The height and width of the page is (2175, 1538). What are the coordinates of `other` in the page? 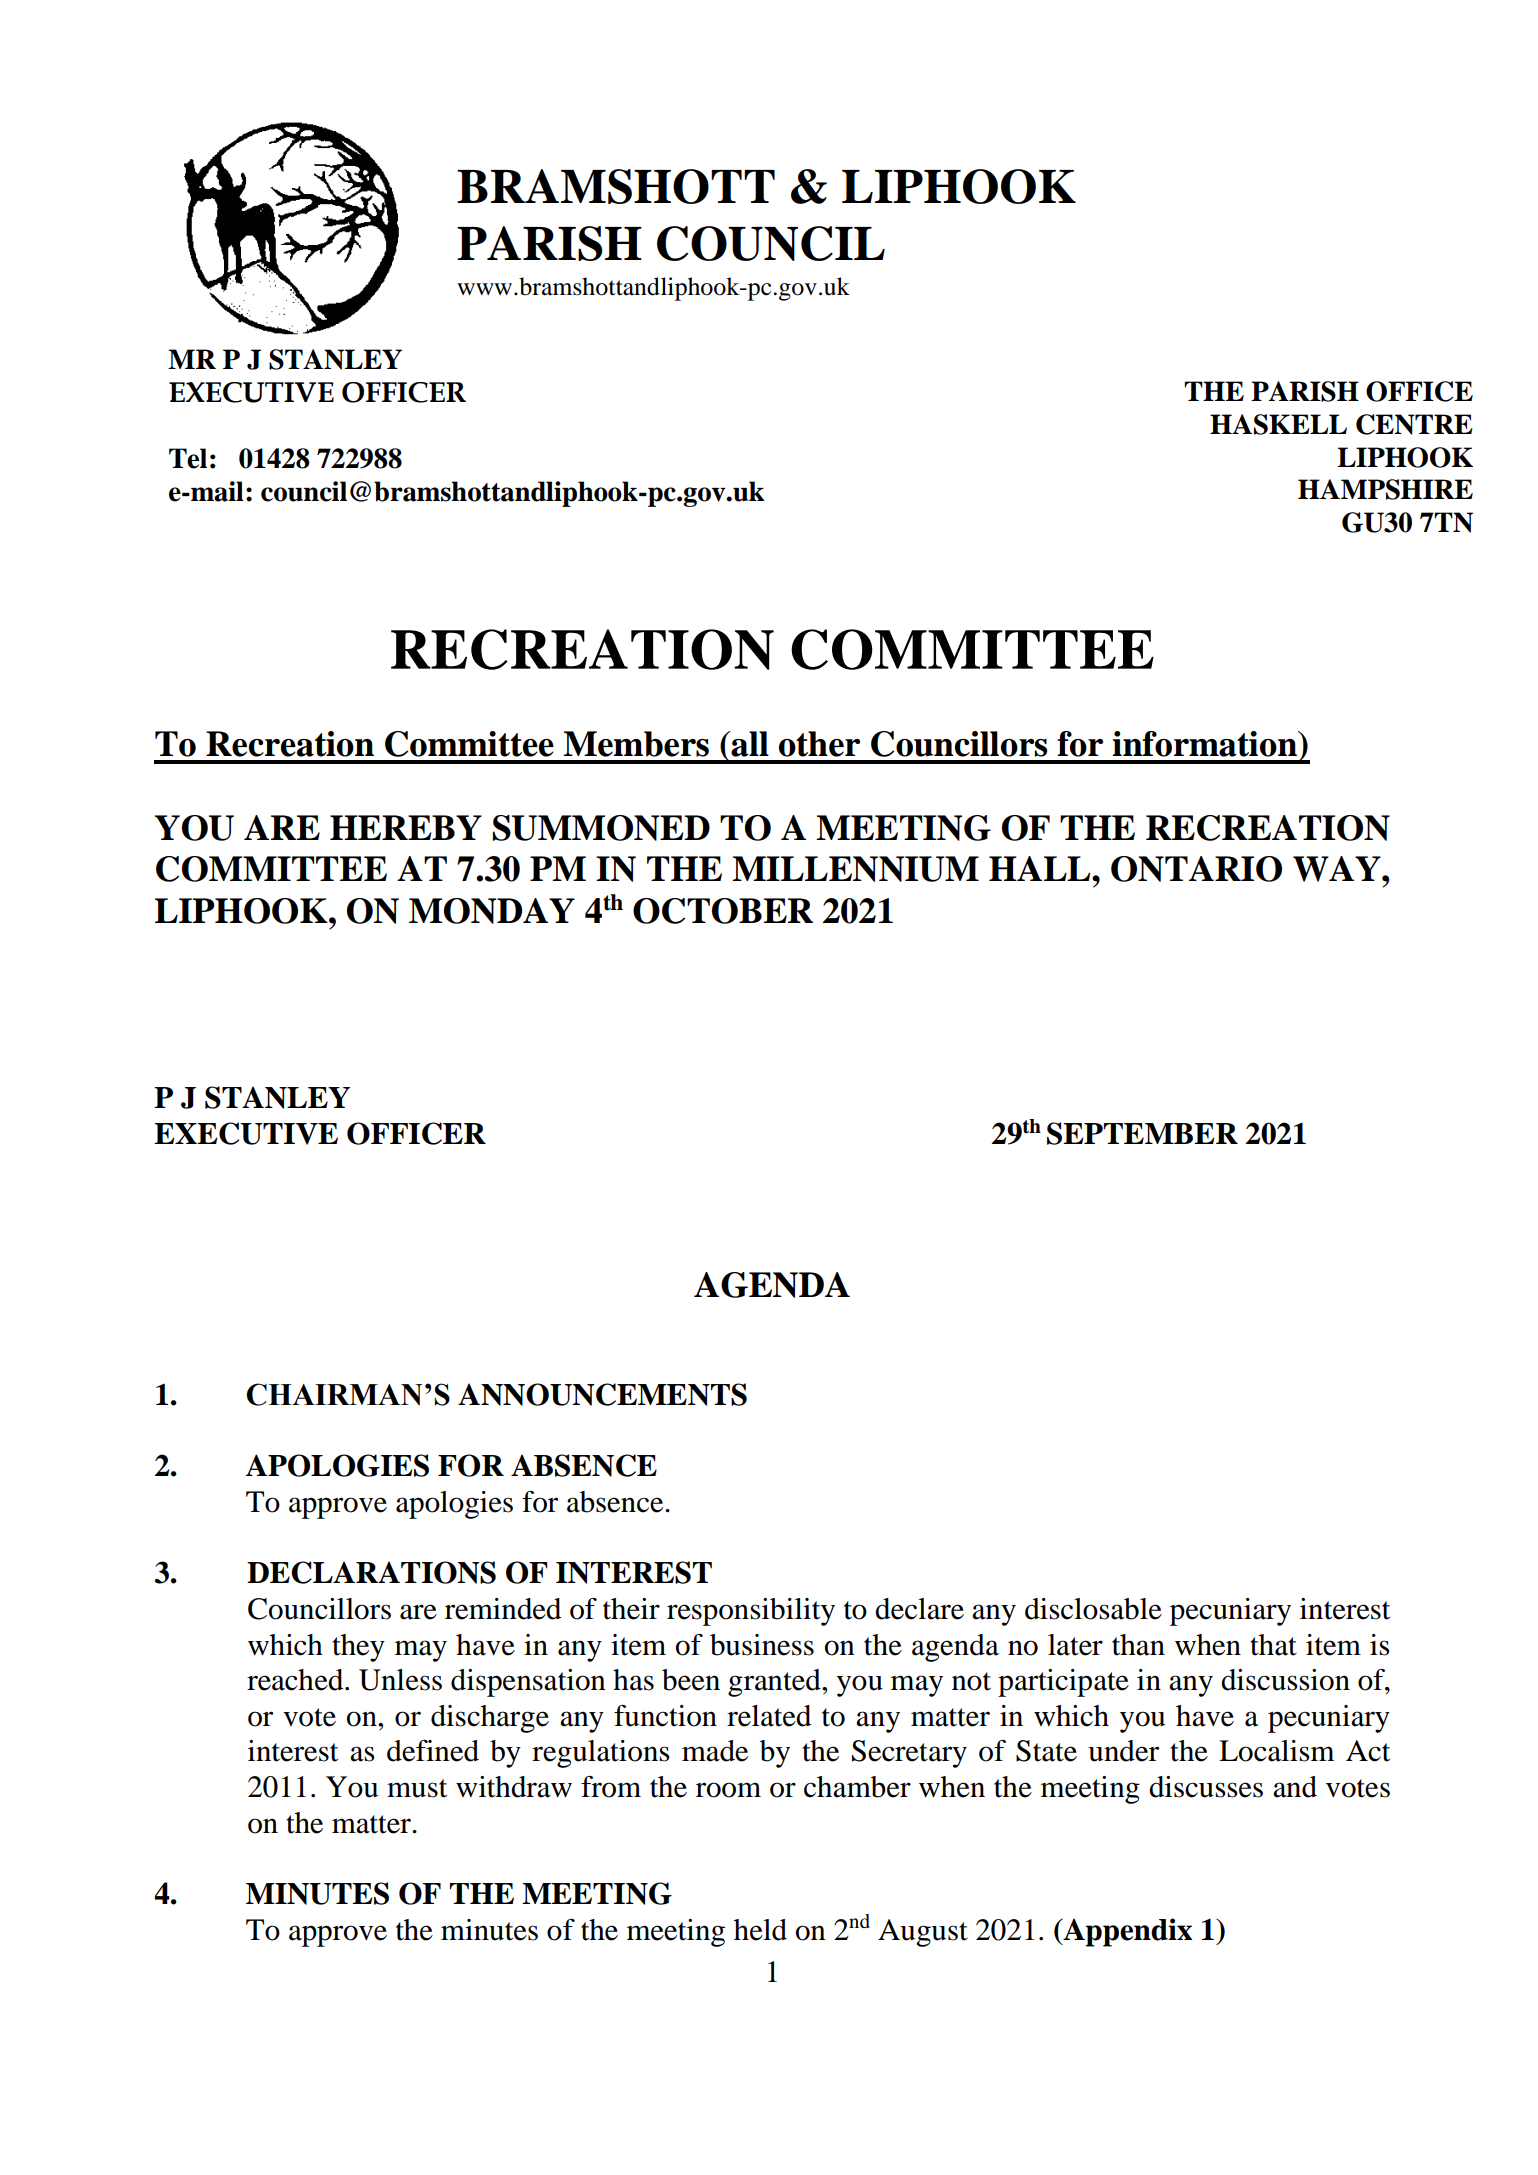 It's located at (819, 744).
